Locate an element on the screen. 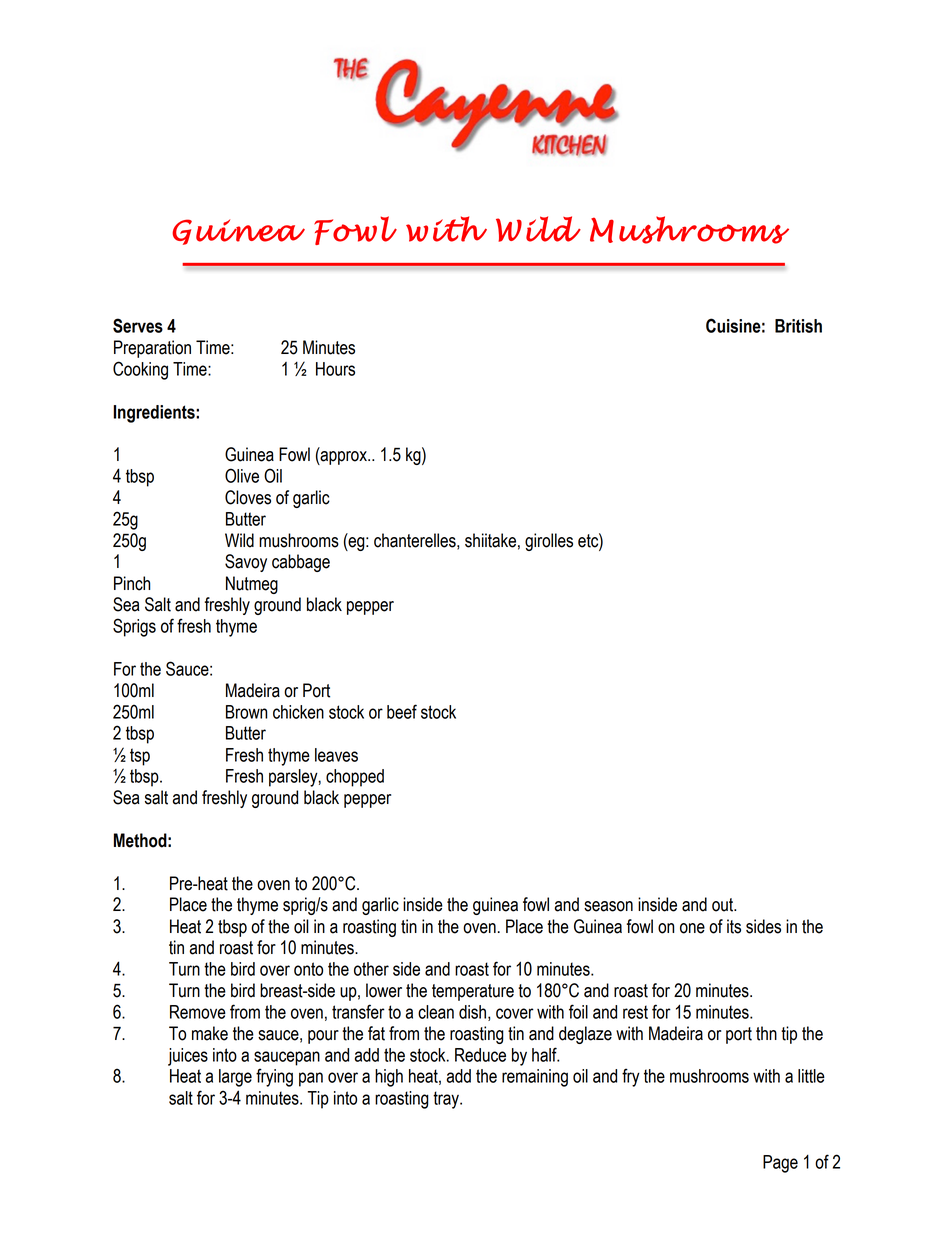  Savoy is located at coordinates (246, 563).
